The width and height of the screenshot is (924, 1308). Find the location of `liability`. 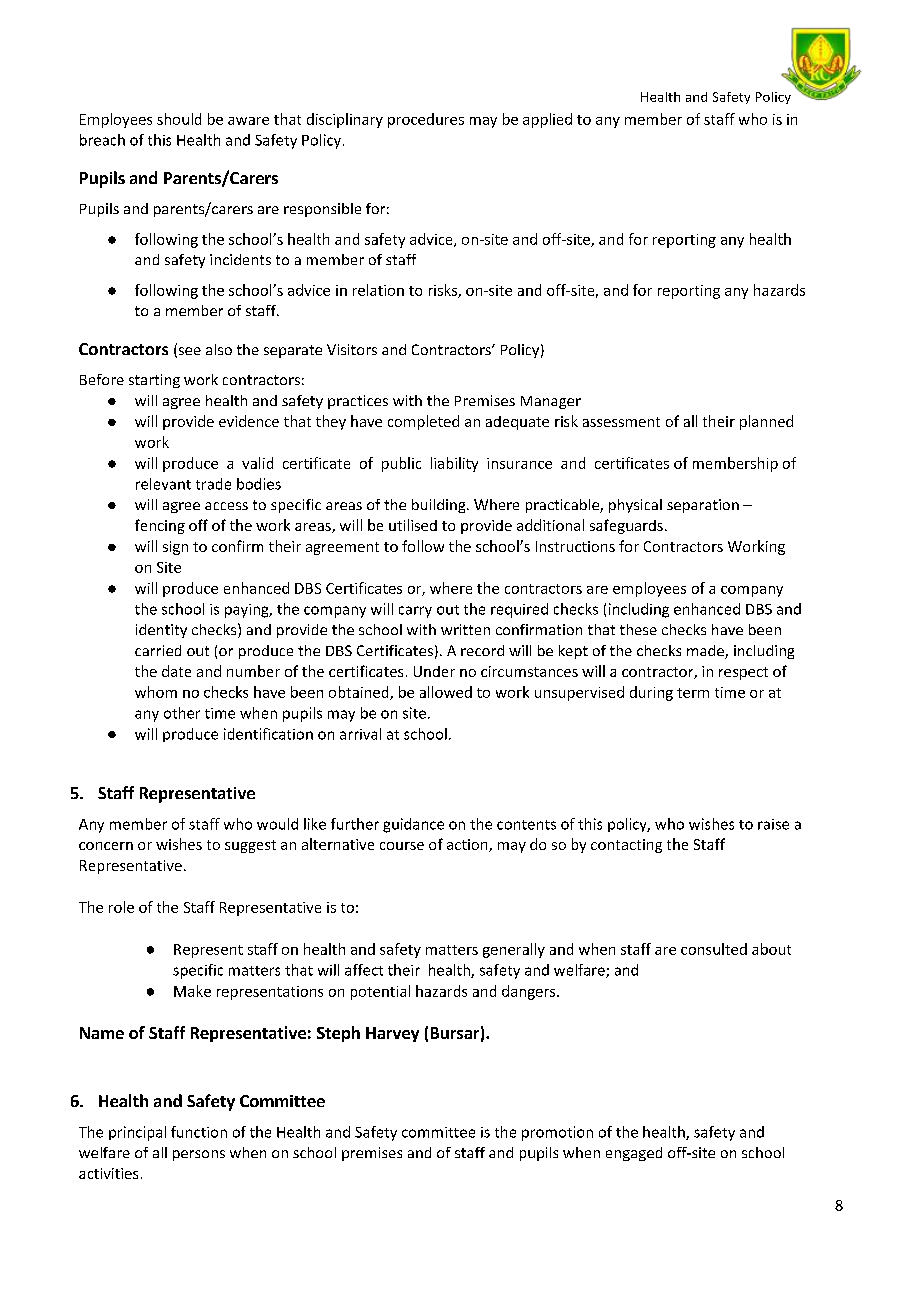

liability is located at coordinates (454, 464).
